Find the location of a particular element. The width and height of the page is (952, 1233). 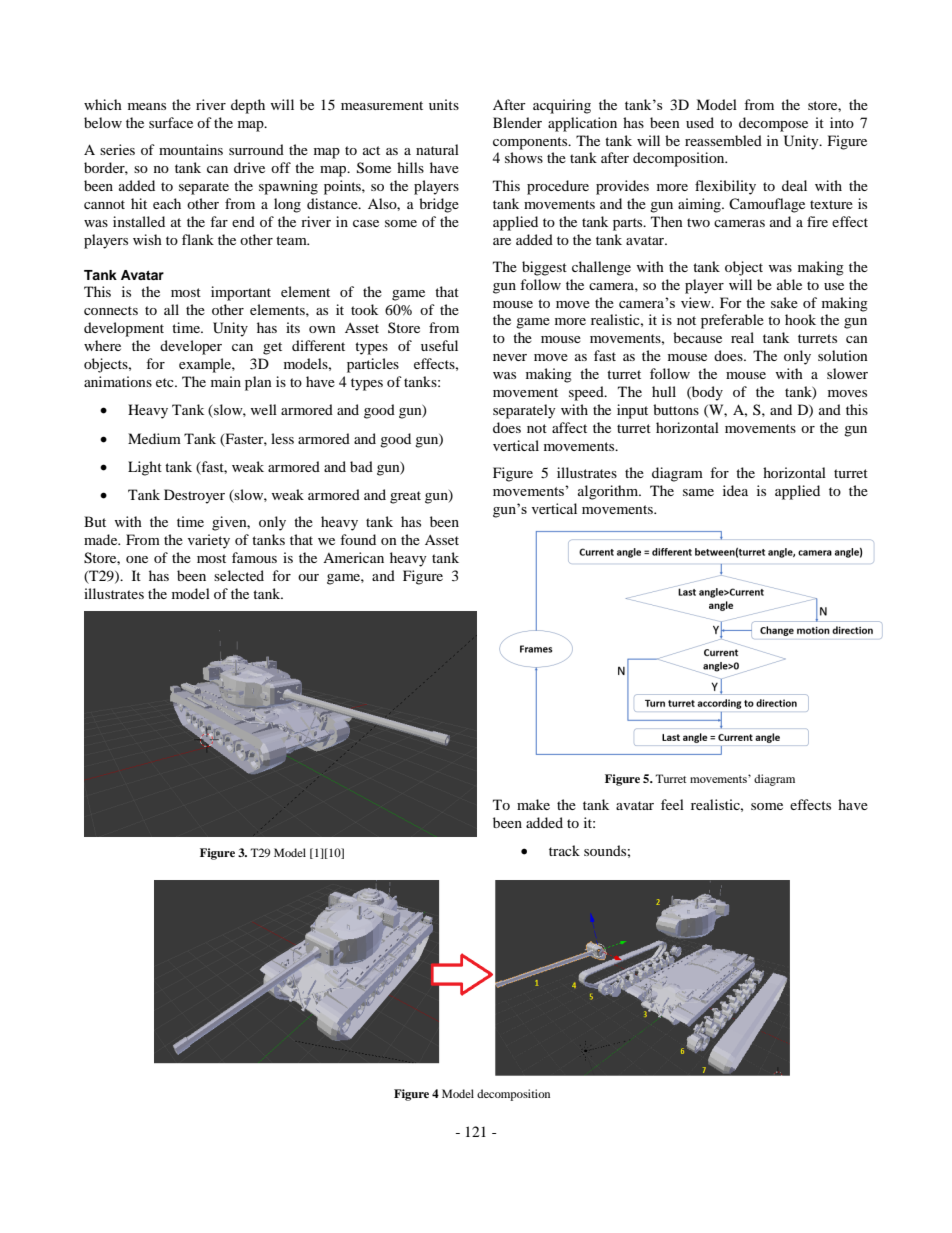

our is located at coordinates (308, 577).
